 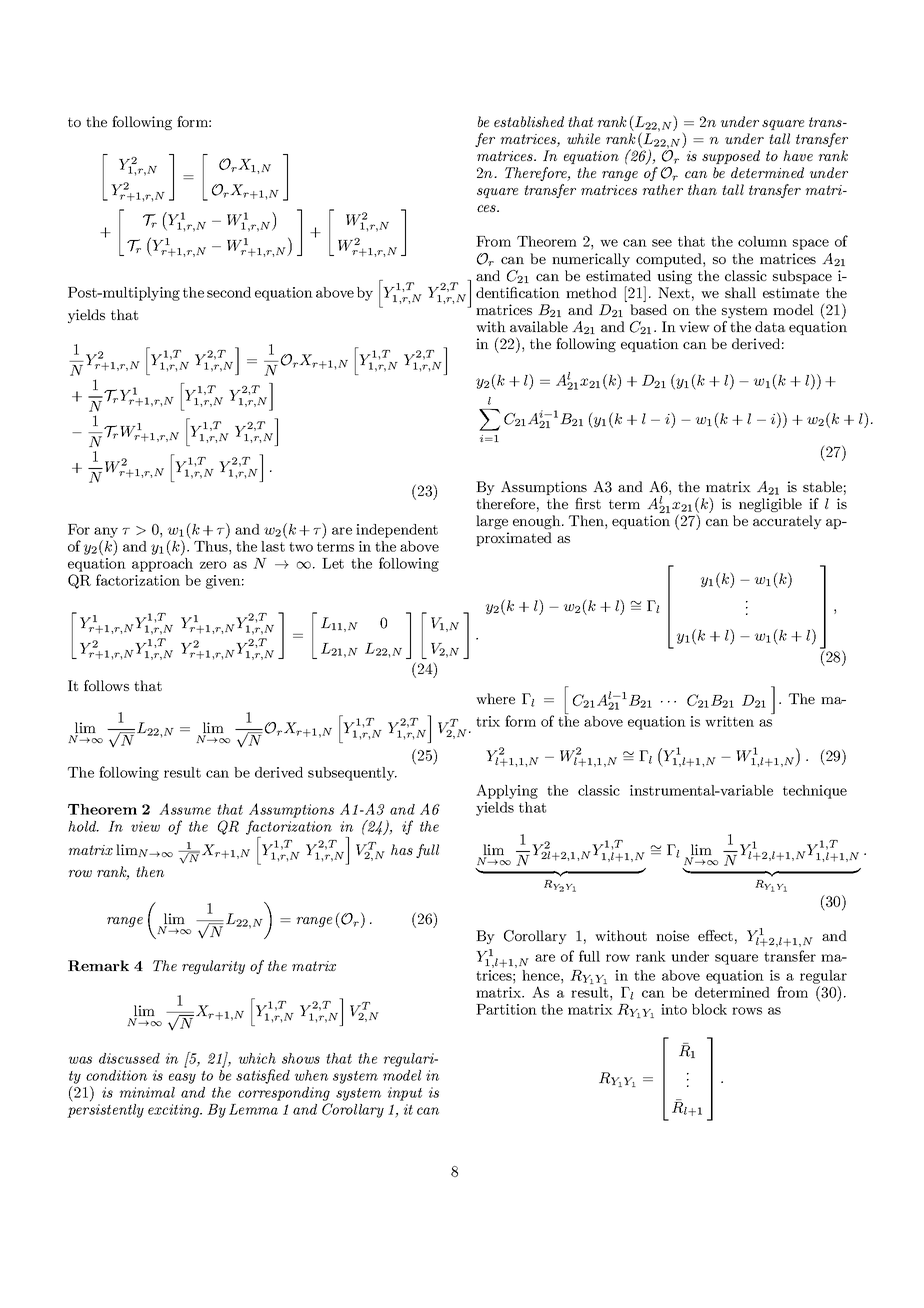 What do you see at coordinates (185, 809) in the page?
I see `Assume` at bounding box center [185, 809].
